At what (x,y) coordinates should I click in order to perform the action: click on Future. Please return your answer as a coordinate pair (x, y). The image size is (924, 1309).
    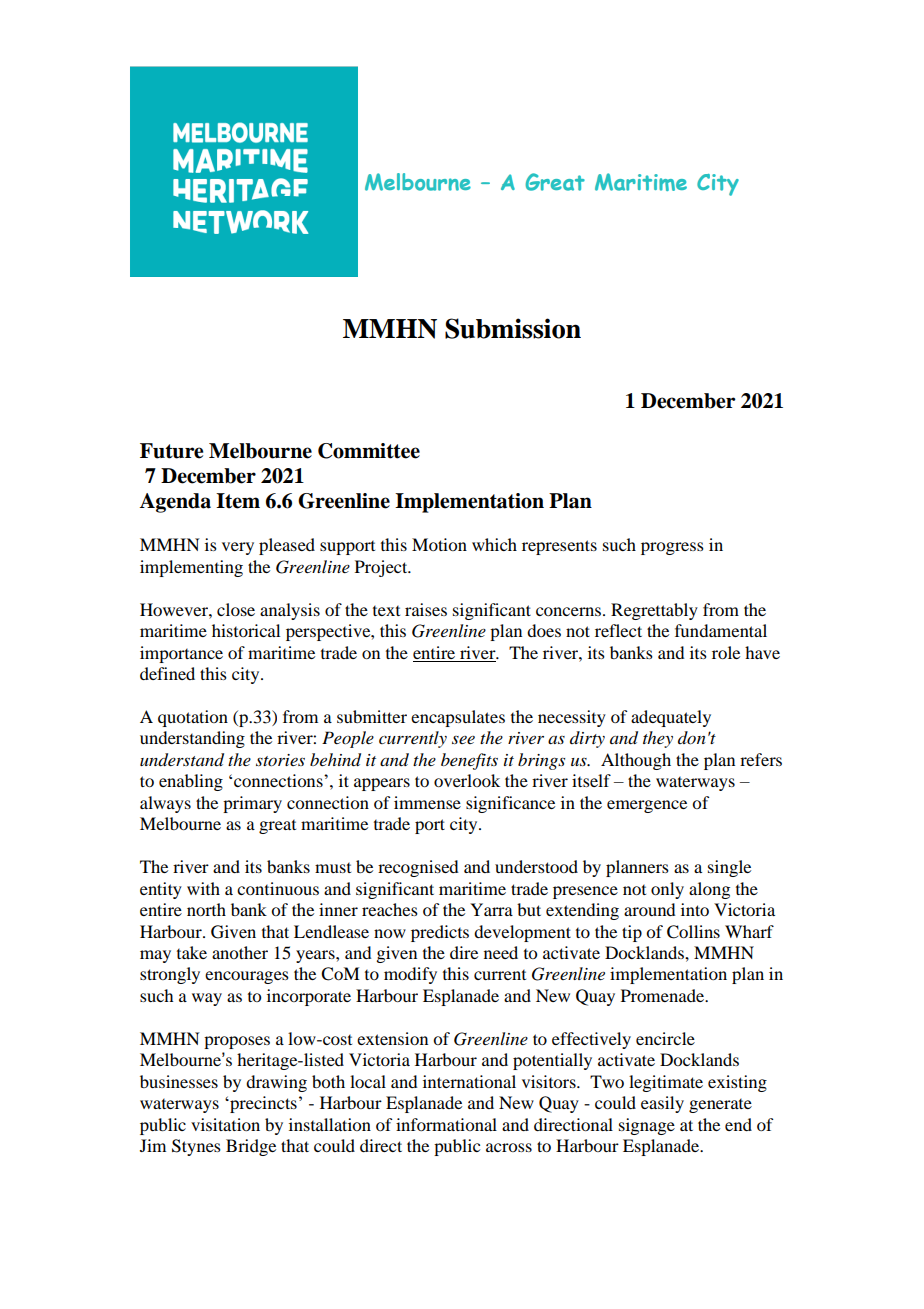
    Looking at the image, I should click on (171, 451).
